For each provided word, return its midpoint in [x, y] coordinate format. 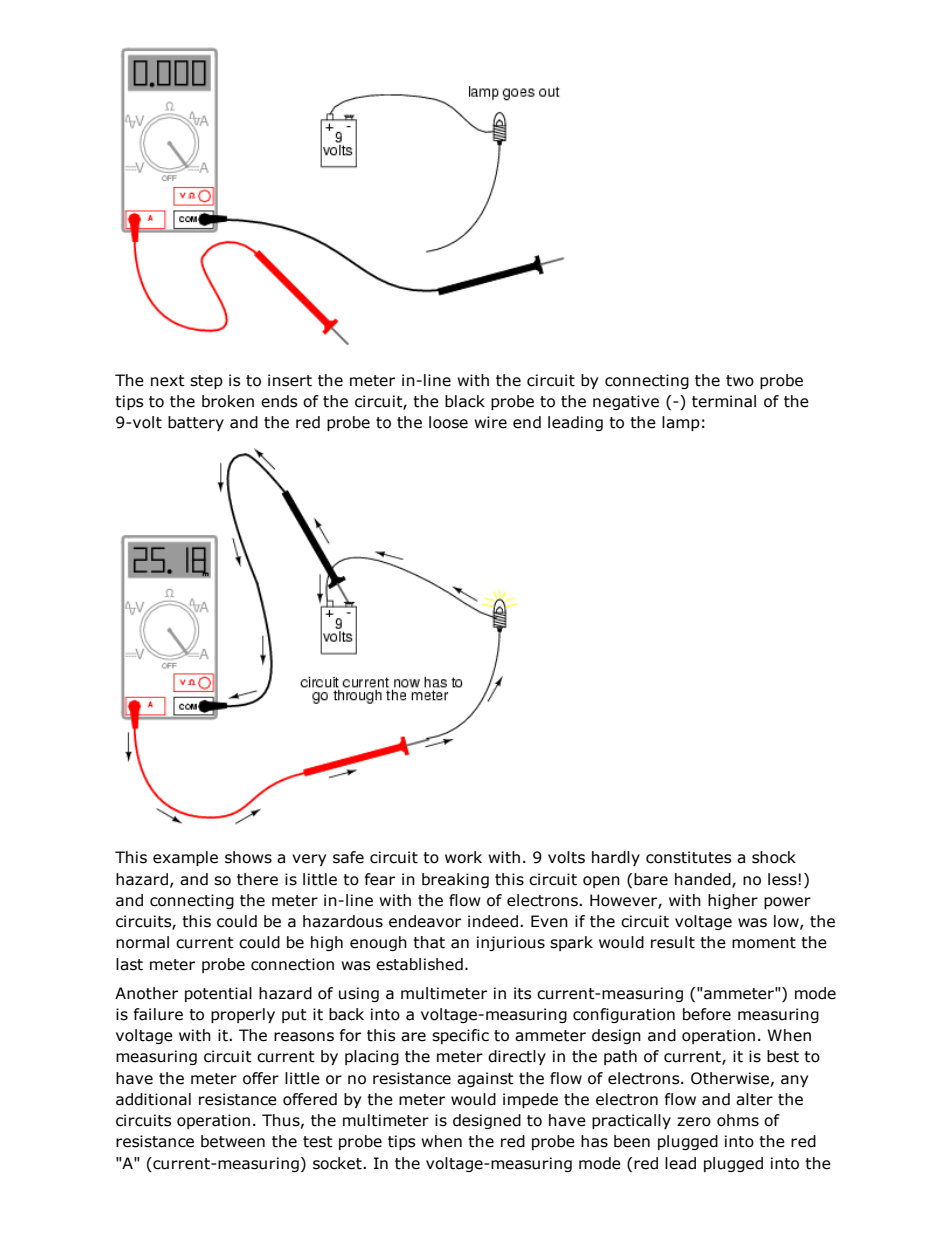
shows [248, 857]
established [419, 964]
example [185, 858]
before [707, 1014]
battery [196, 423]
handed [704, 880]
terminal [724, 401]
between [233, 1141]
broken [228, 401]
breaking [455, 880]
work [463, 857]
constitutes [689, 857]
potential [218, 994]
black [465, 401]
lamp [681, 423]
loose [448, 422]
